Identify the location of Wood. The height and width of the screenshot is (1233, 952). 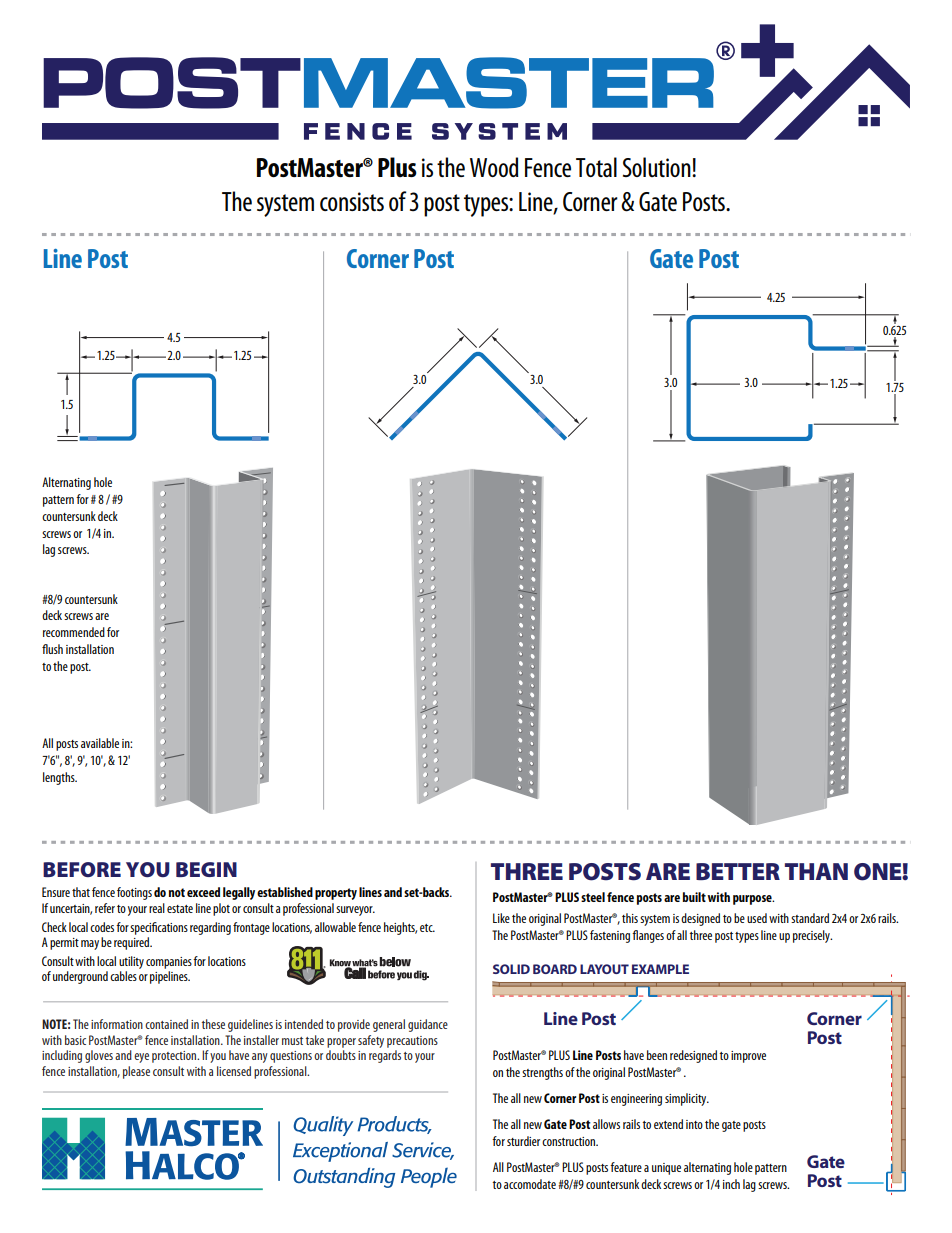
(494, 167).
